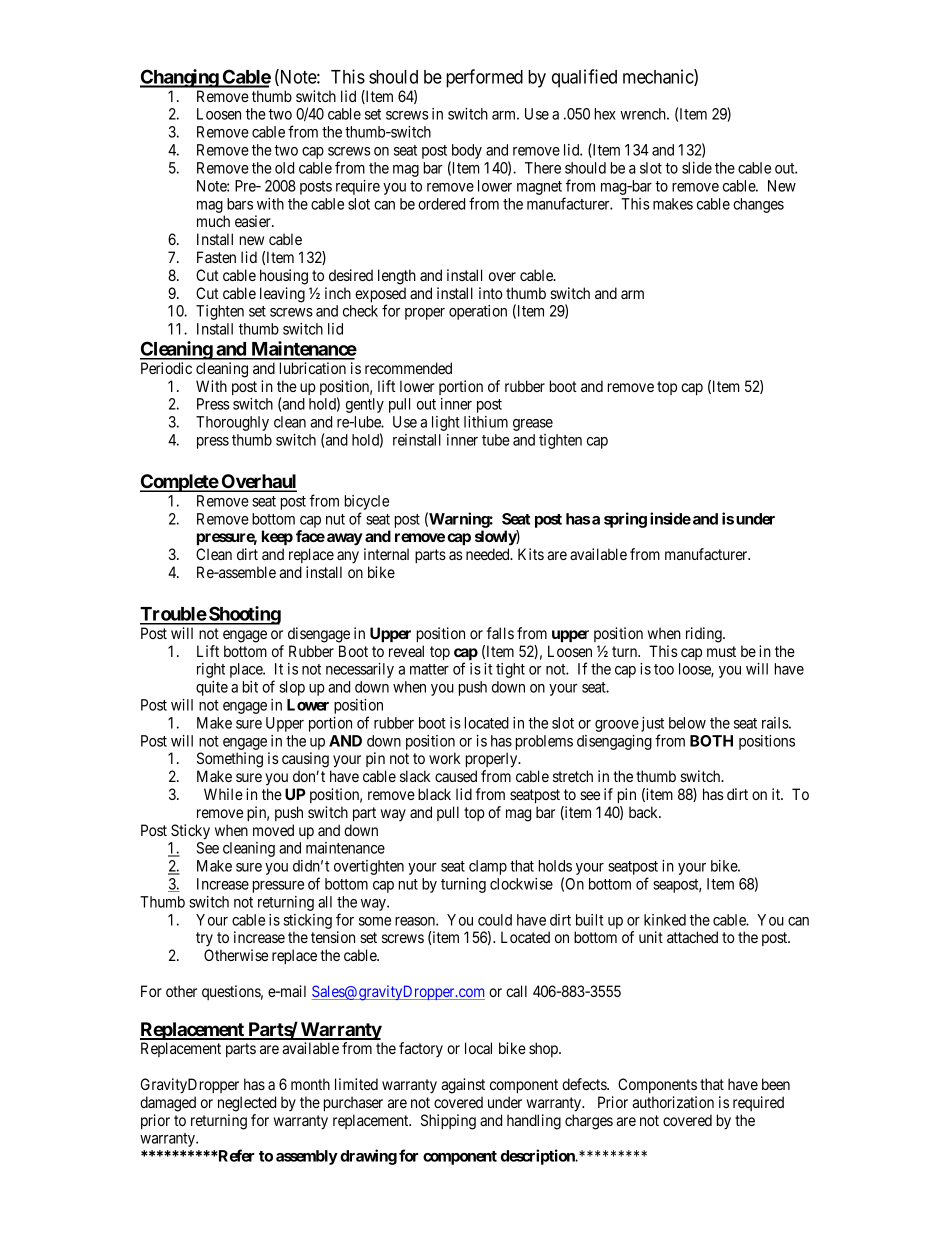  What do you see at coordinates (484, 78) in the page?
I see `performed` at bounding box center [484, 78].
